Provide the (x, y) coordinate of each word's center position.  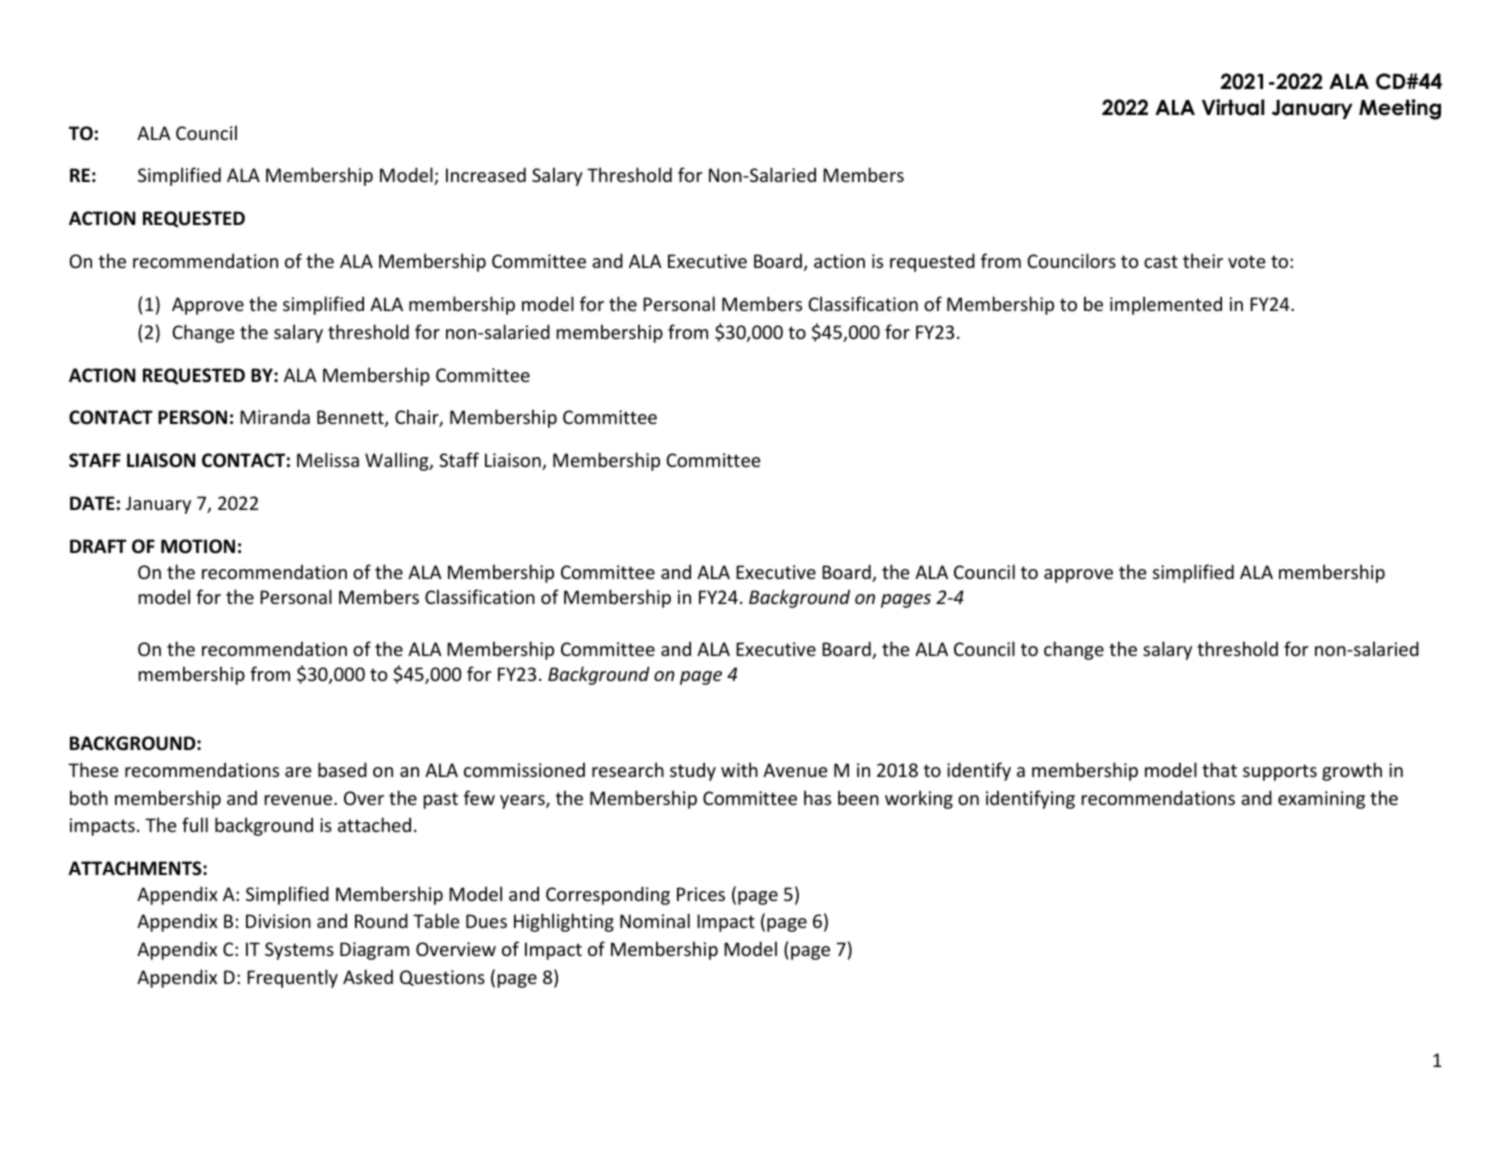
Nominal (655, 920)
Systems (299, 951)
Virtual (1233, 107)
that (1219, 769)
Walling (398, 461)
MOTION (198, 546)
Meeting (1400, 109)
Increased (486, 174)
